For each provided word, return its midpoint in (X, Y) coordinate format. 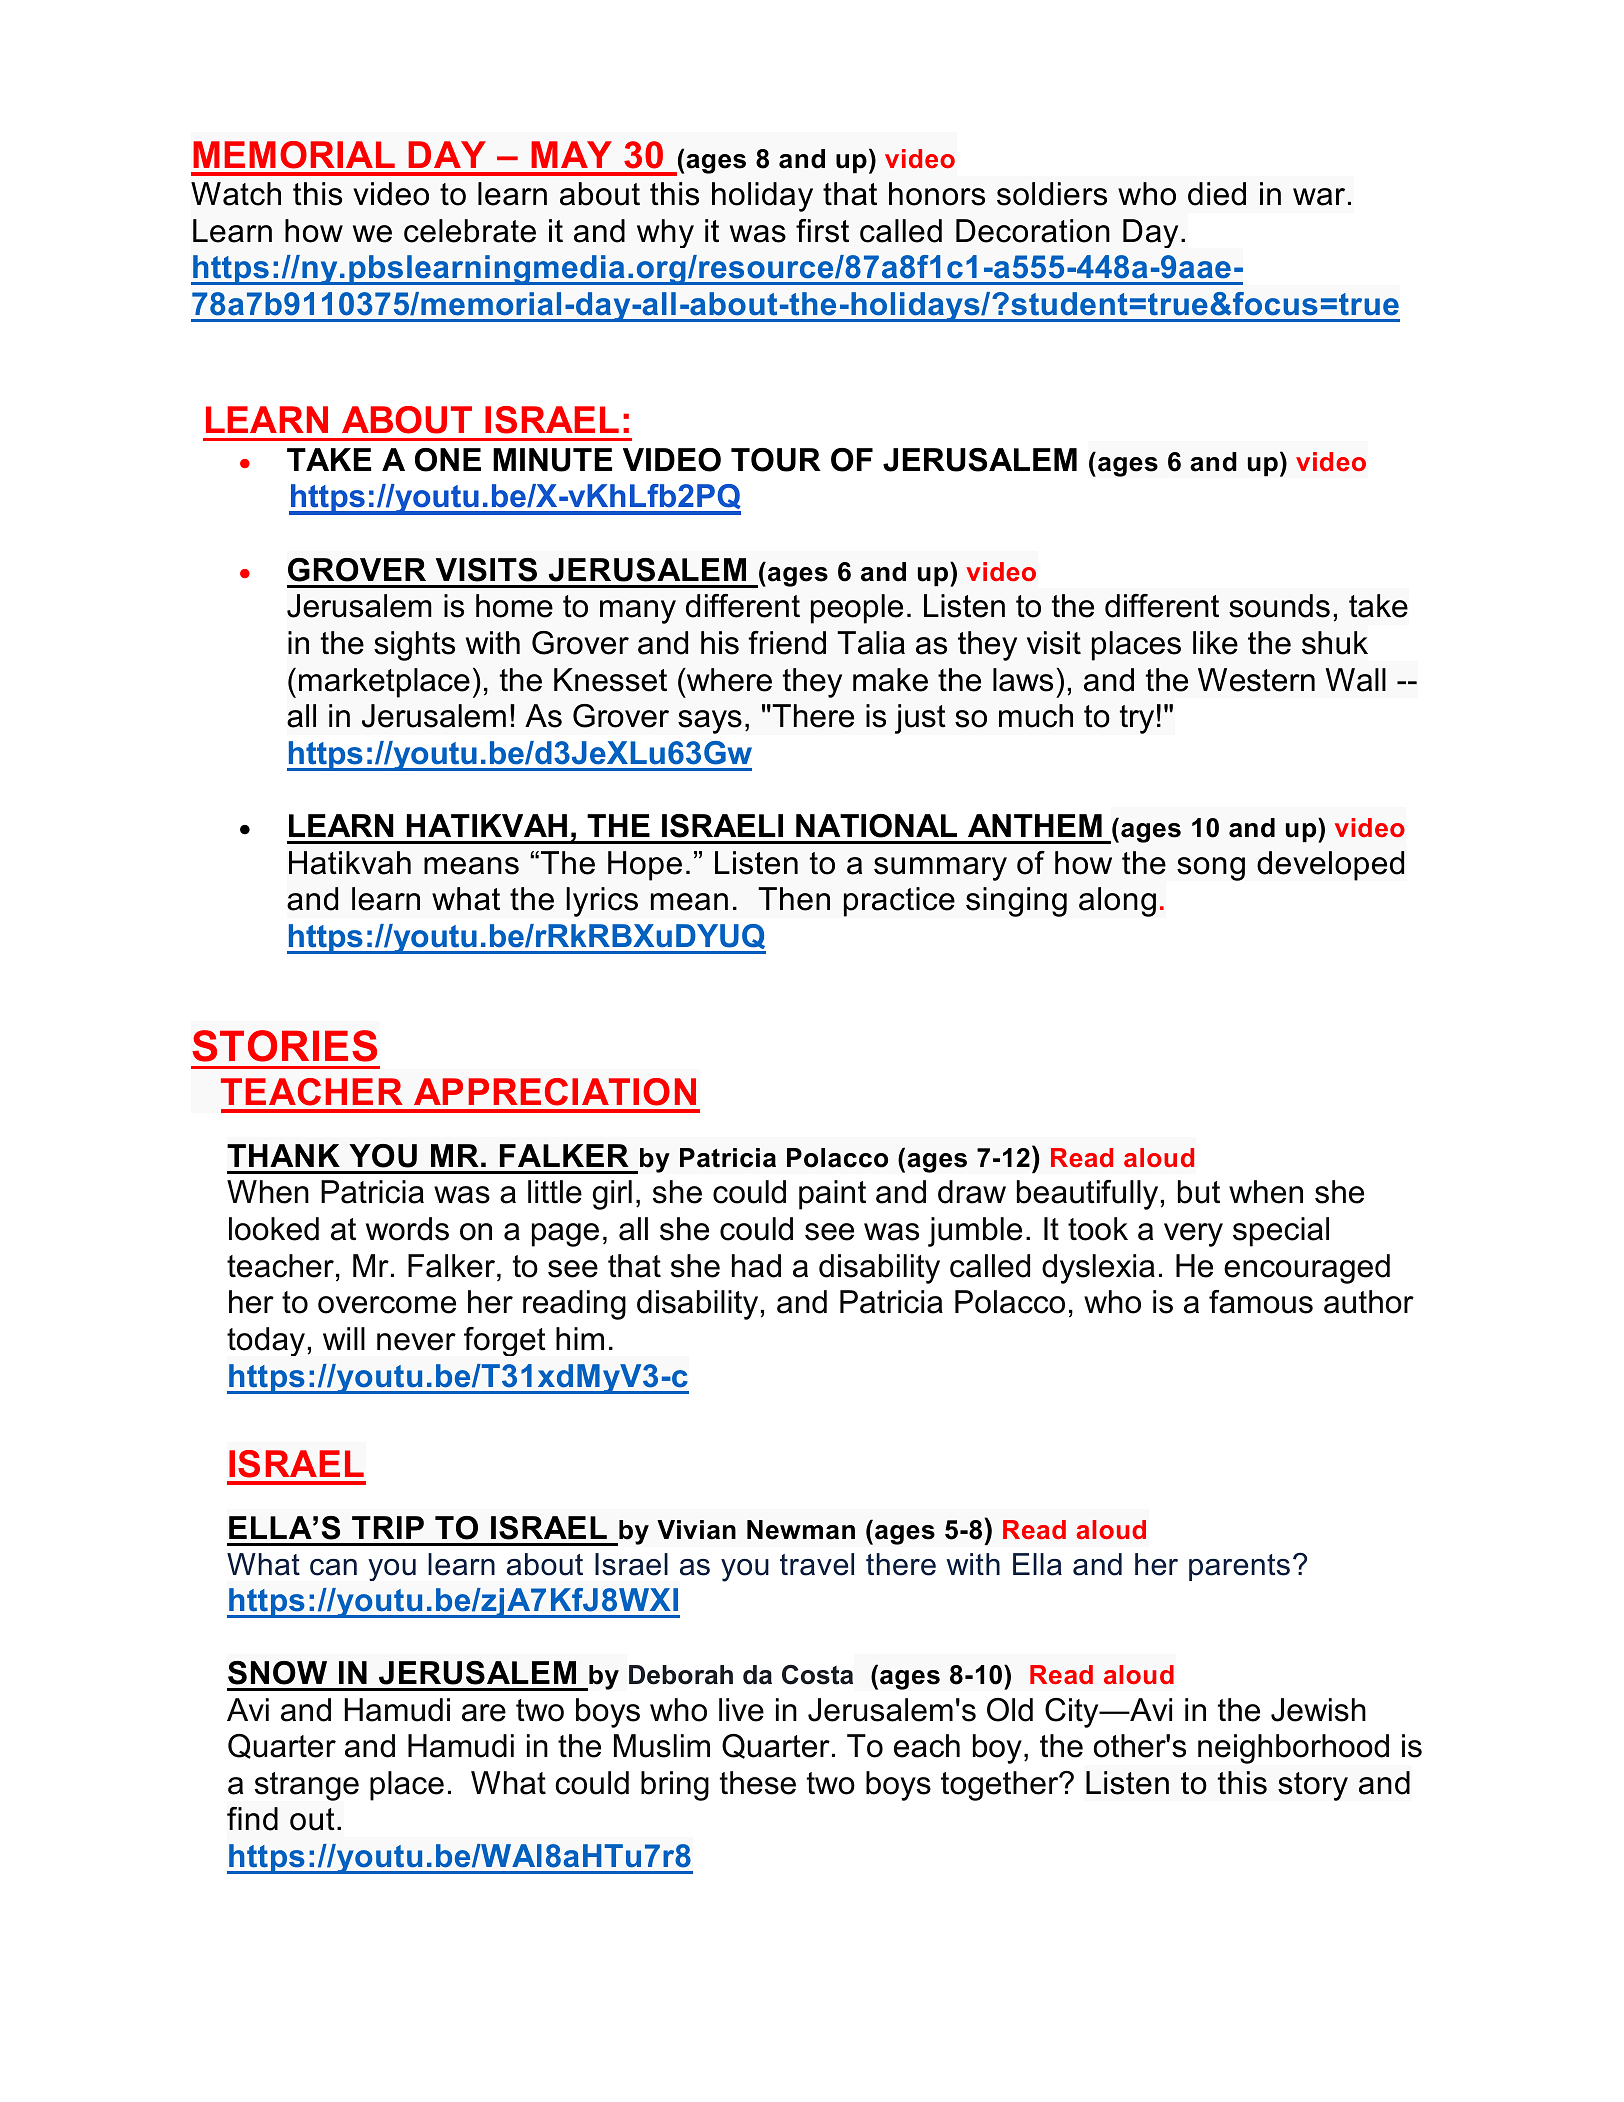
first (822, 231)
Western (1256, 680)
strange (307, 1786)
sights (414, 646)
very (1193, 1235)
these (758, 1783)
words (407, 1229)
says (710, 722)
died (1217, 194)
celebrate (470, 231)
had (756, 1266)
